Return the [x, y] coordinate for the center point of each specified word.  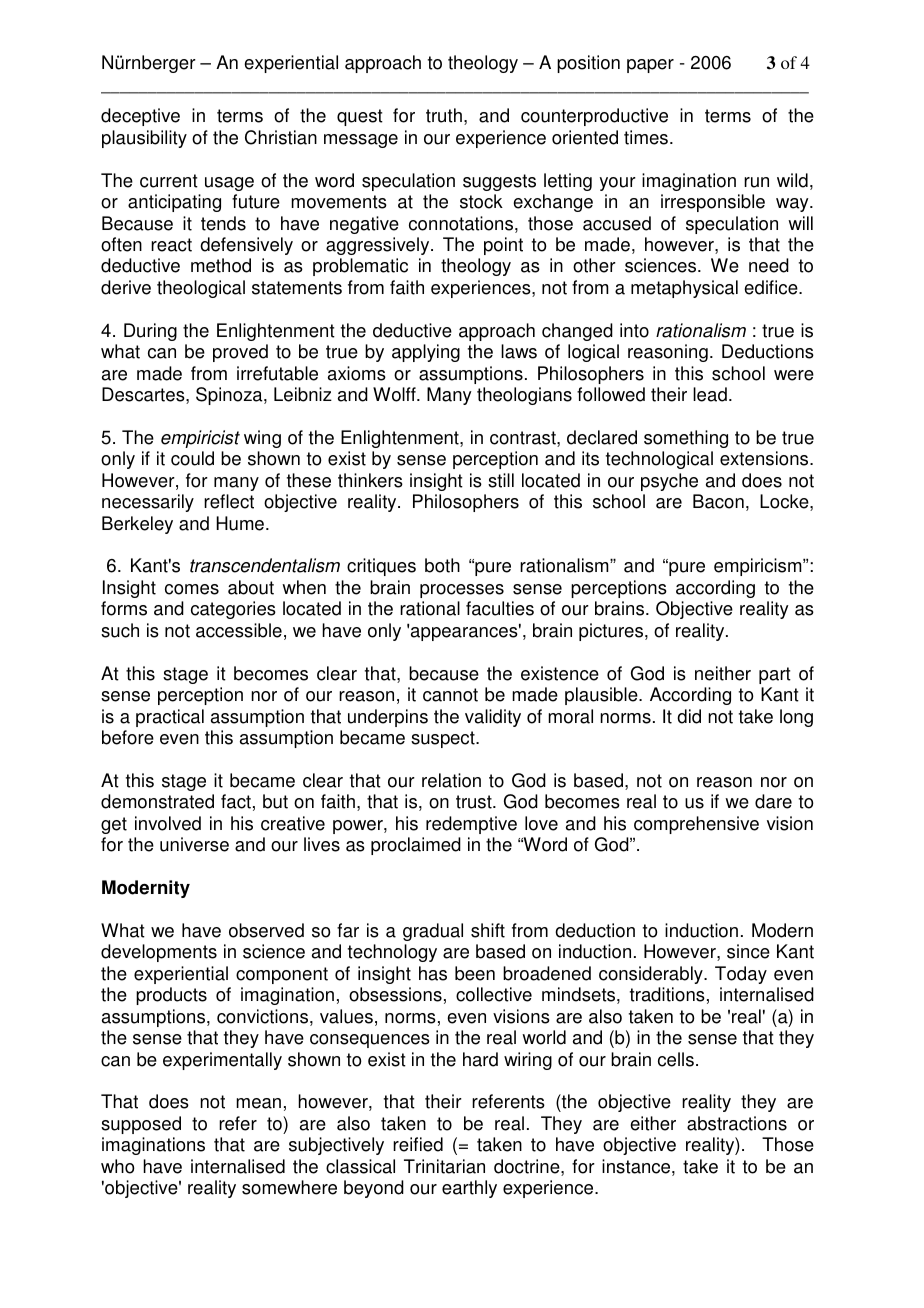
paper [650, 66]
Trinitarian [444, 1166]
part [775, 675]
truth [444, 115]
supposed [141, 1125]
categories [233, 610]
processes [462, 591]
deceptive [140, 117]
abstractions [737, 1123]
